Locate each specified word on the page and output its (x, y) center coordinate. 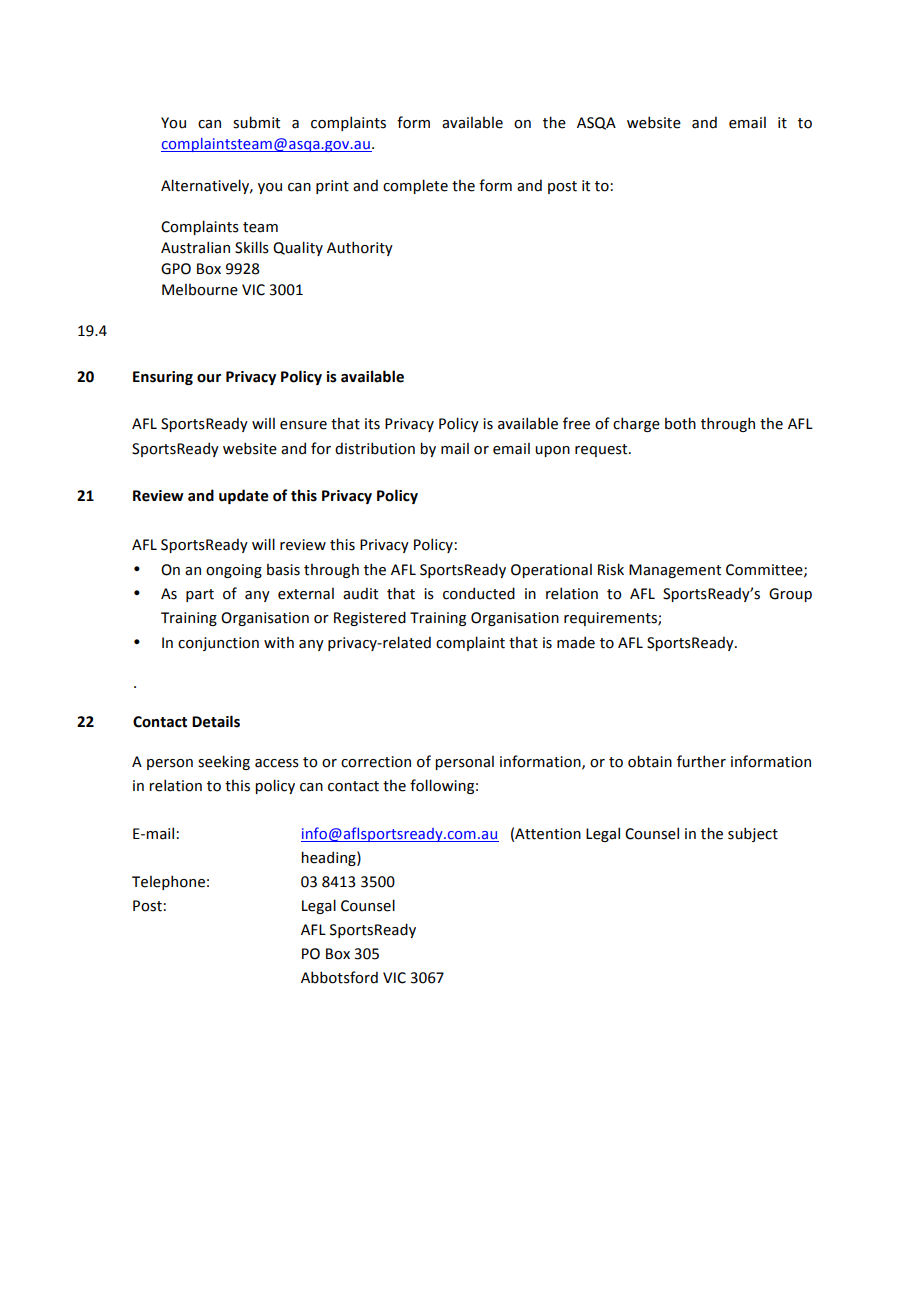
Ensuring (163, 378)
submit (256, 122)
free (576, 423)
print (332, 187)
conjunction (218, 644)
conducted (479, 593)
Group (790, 595)
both (680, 423)
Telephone (168, 882)
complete (415, 186)
